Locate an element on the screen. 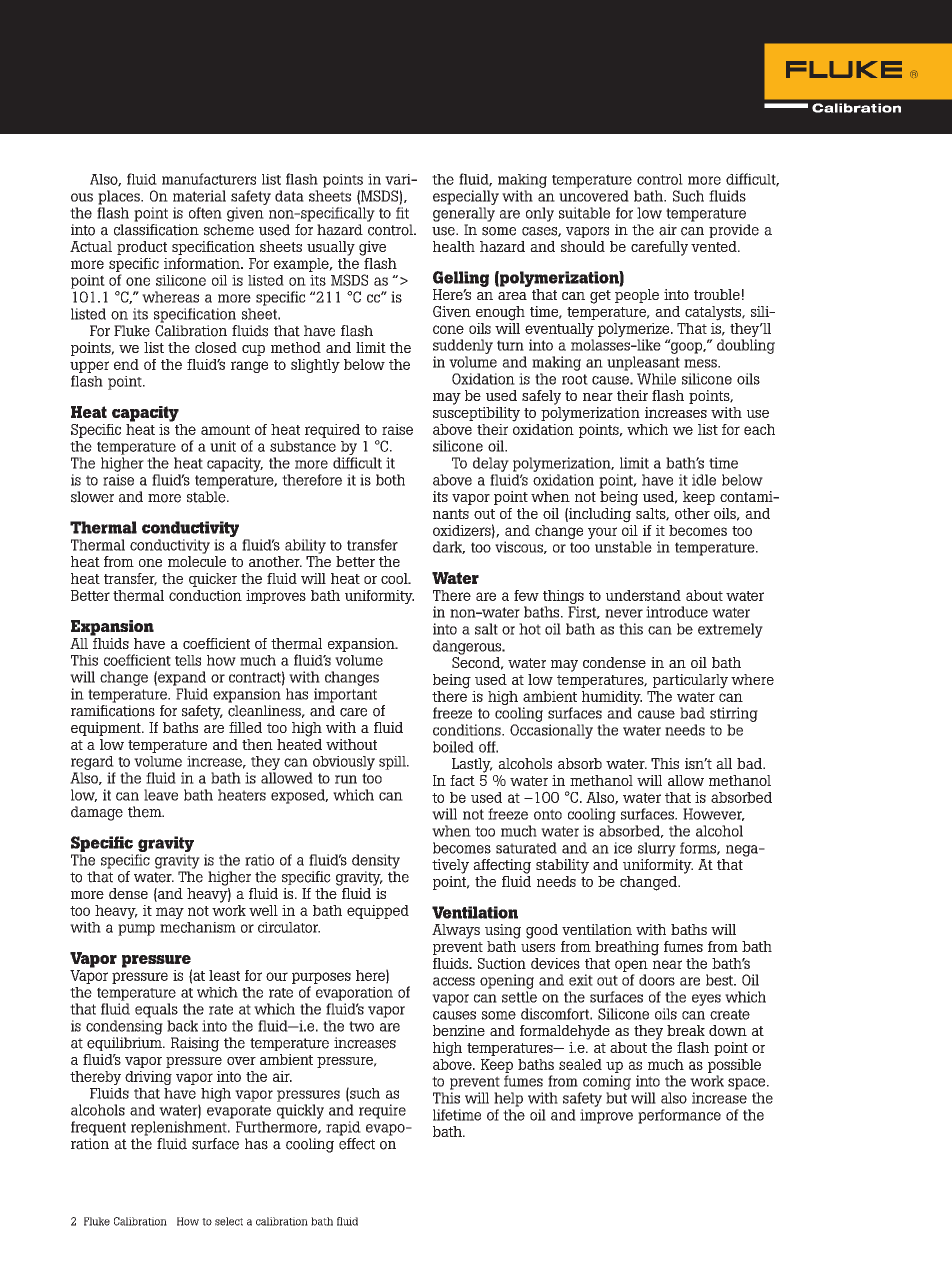  conditions is located at coordinates (468, 730).
